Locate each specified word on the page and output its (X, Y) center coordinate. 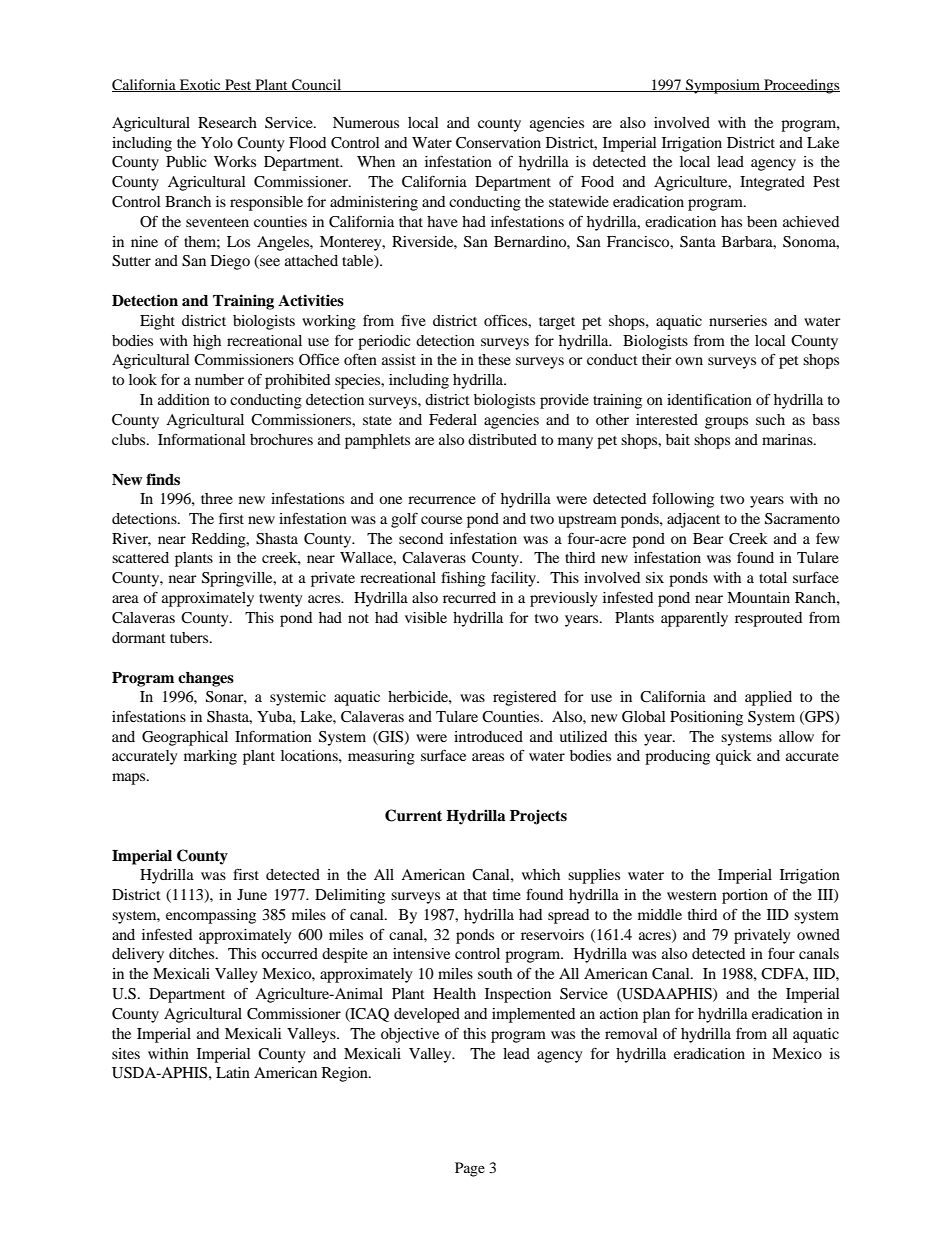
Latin (233, 1072)
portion (745, 896)
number (219, 379)
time (507, 894)
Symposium (723, 86)
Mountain (758, 597)
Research (227, 122)
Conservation (498, 143)
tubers (190, 637)
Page (470, 1169)
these (494, 359)
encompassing (211, 916)
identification (709, 399)
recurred (469, 597)
